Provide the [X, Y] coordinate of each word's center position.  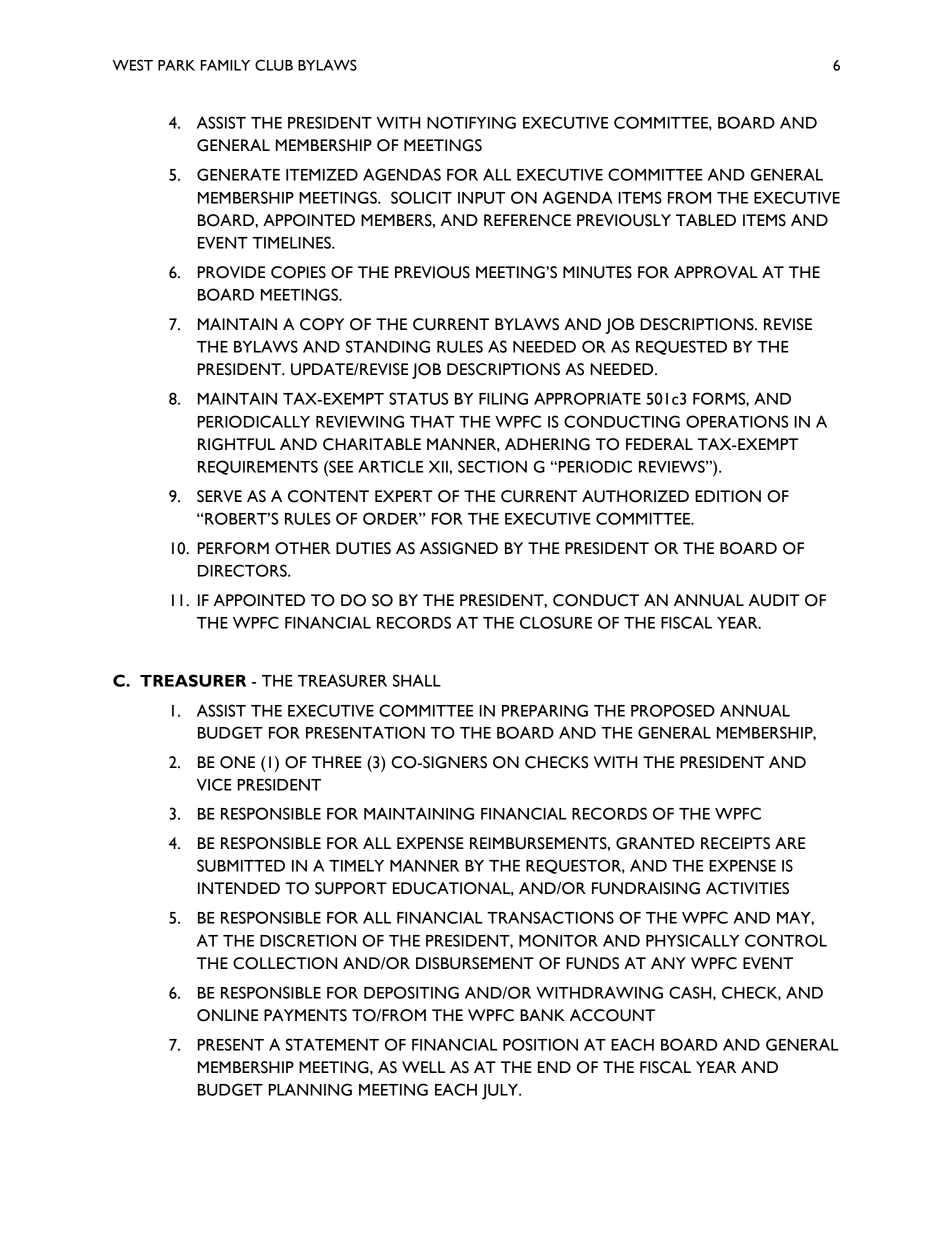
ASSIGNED [459, 548]
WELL [423, 1067]
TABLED [706, 220]
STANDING [388, 346]
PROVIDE [231, 272]
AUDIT [774, 600]
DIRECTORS [243, 570]
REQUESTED [681, 347]
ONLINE [227, 1015]
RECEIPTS [735, 843]
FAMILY [225, 65]
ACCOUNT [612, 1015]
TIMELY [356, 866]
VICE [214, 784]
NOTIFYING [471, 122]
